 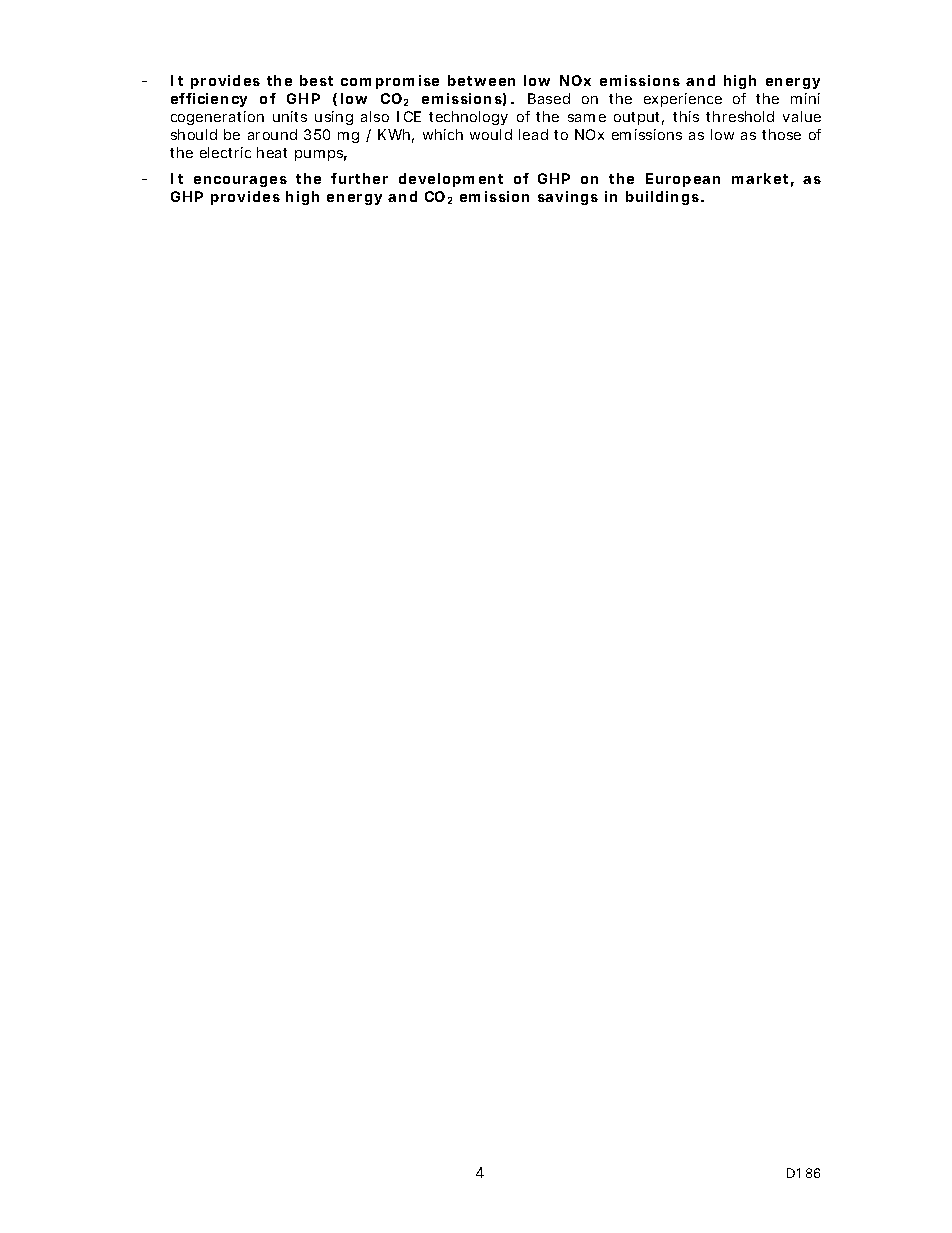 I want to click on threshold, so click(x=740, y=116).
